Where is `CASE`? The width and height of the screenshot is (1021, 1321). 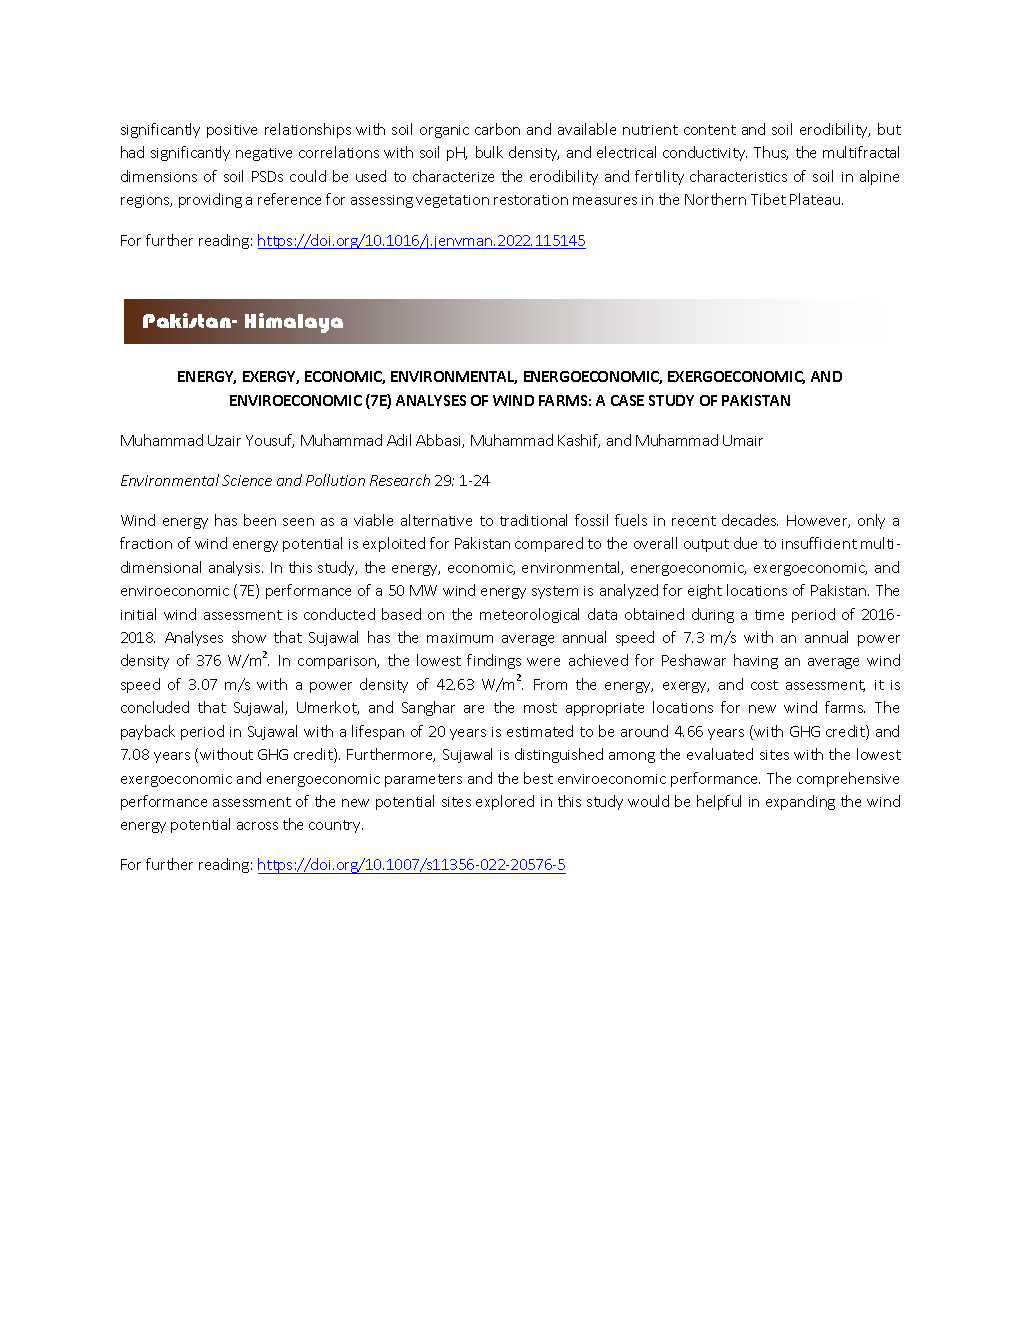
CASE is located at coordinates (627, 400).
